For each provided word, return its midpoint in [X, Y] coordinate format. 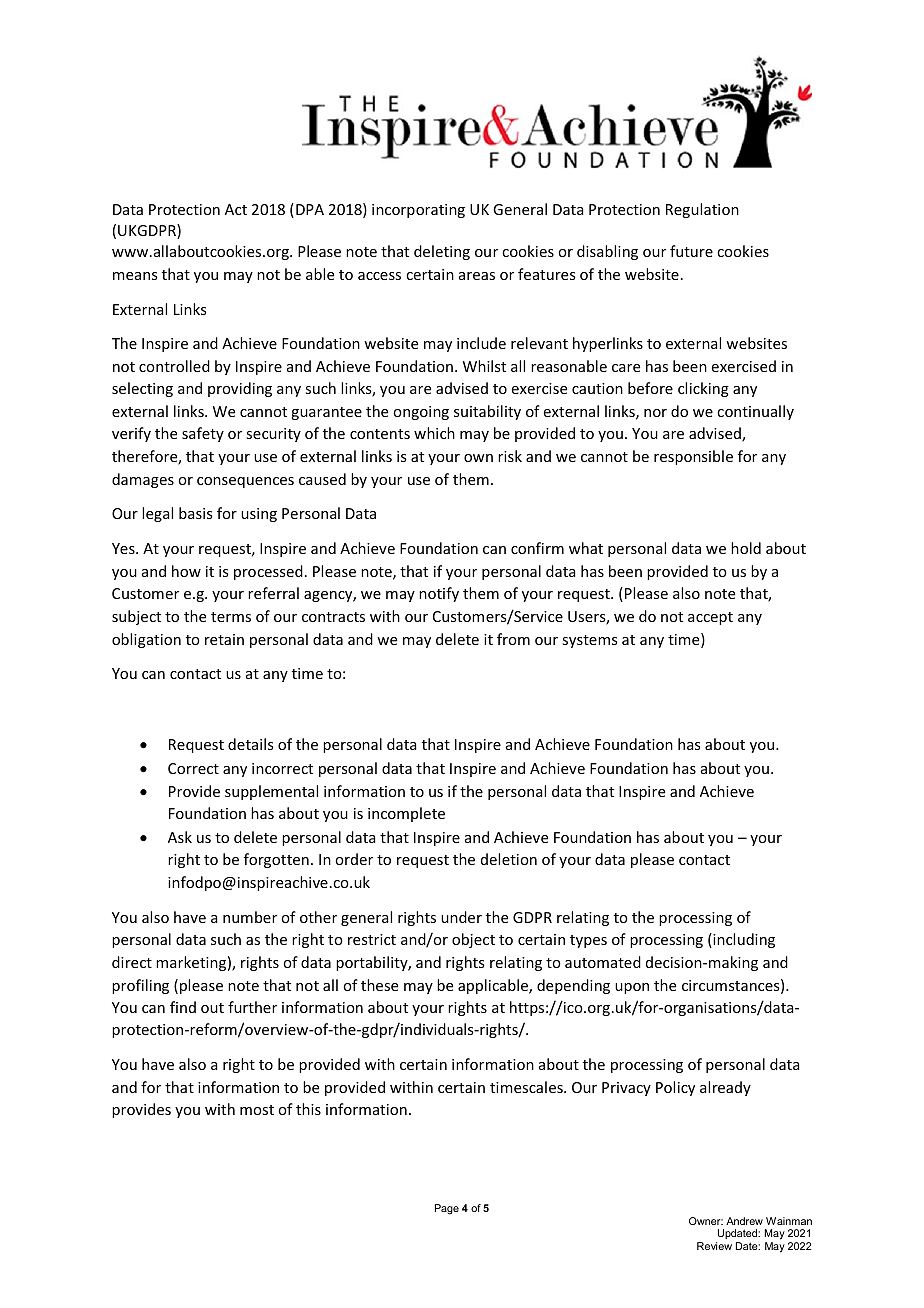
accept [710, 618]
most [257, 1110]
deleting [442, 252]
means [135, 276]
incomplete [406, 814]
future [691, 251]
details [250, 744]
